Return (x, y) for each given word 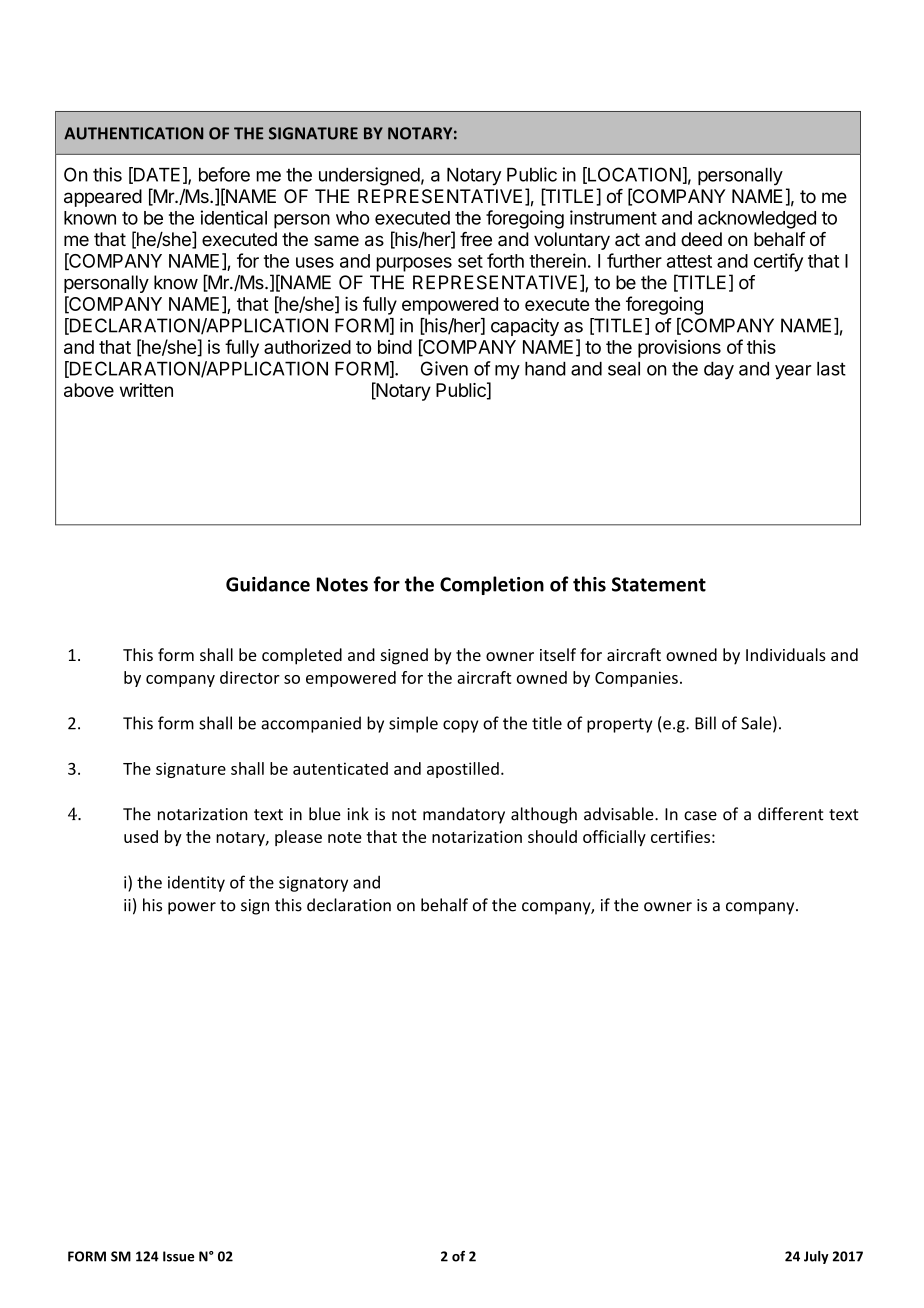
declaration (349, 905)
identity (196, 883)
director (250, 677)
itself (558, 654)
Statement (659, 584)
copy (460, 726)
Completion (492, 585)
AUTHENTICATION (133, 133)
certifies (680, 836)
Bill (705, 723)
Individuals (786, 654)
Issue (178, 1256)
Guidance (268, 584)
